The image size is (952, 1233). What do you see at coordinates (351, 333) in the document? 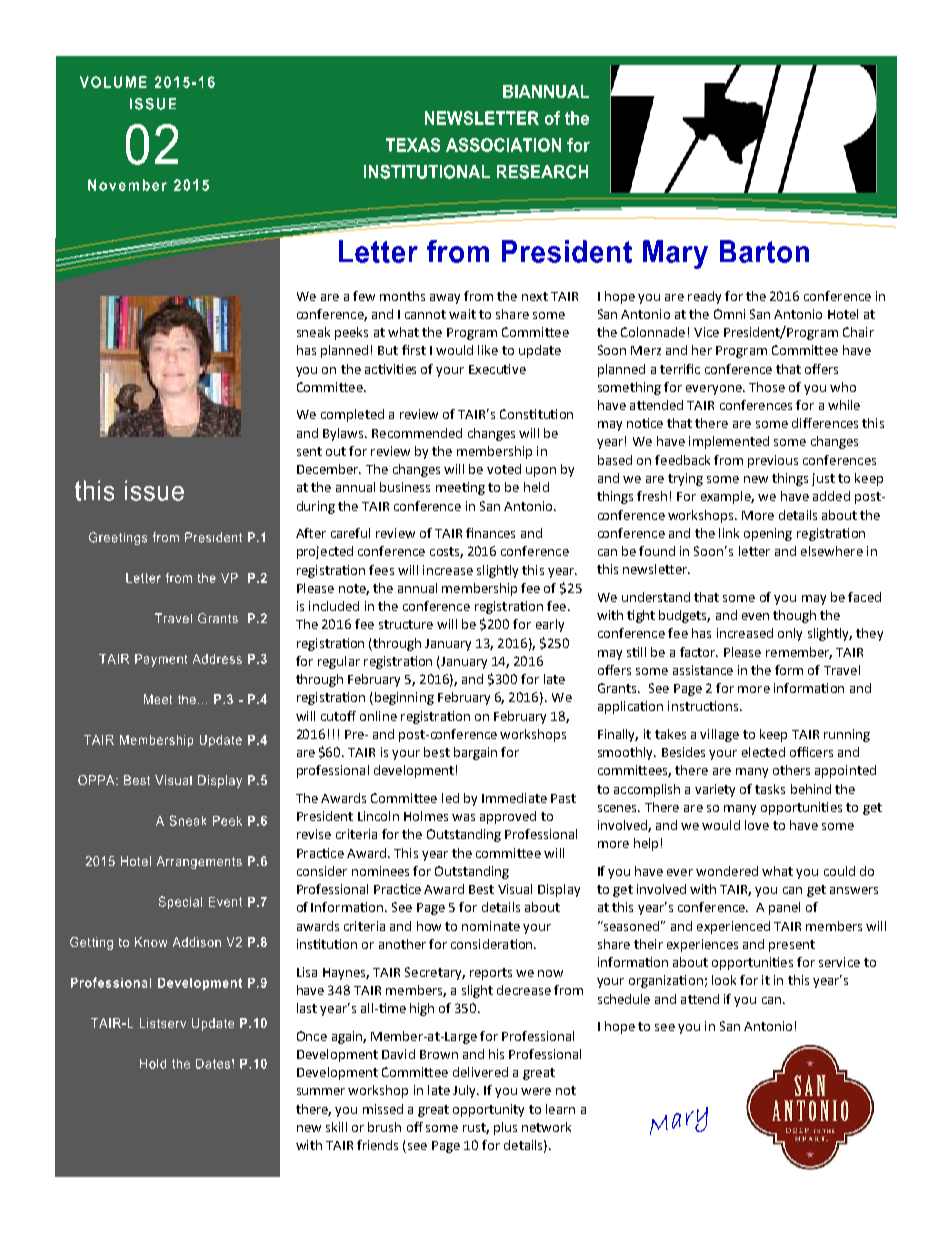
I see `peeks` at bounding box center [351, 333].
